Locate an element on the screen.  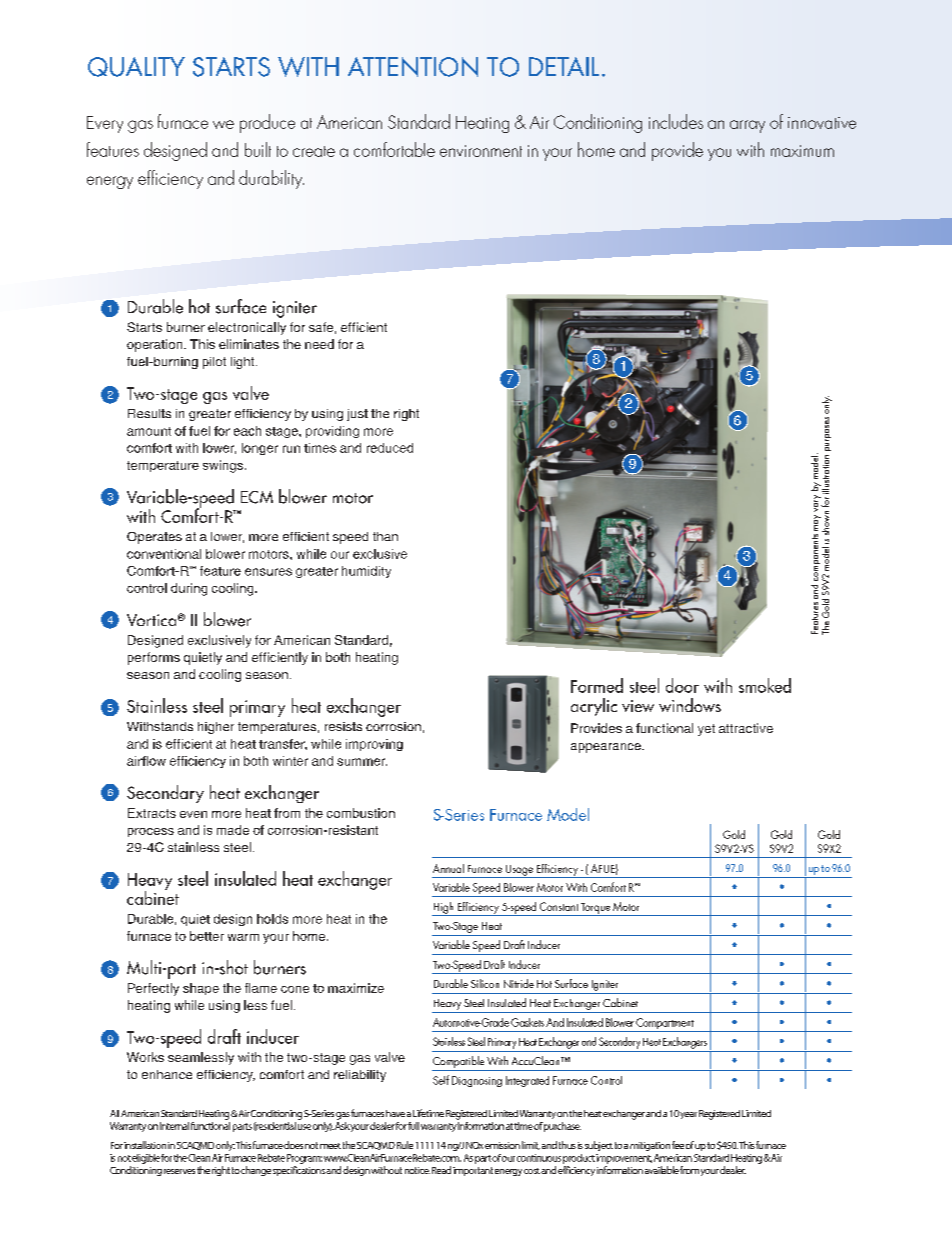
internal is located at coordinates (174, 1126).
